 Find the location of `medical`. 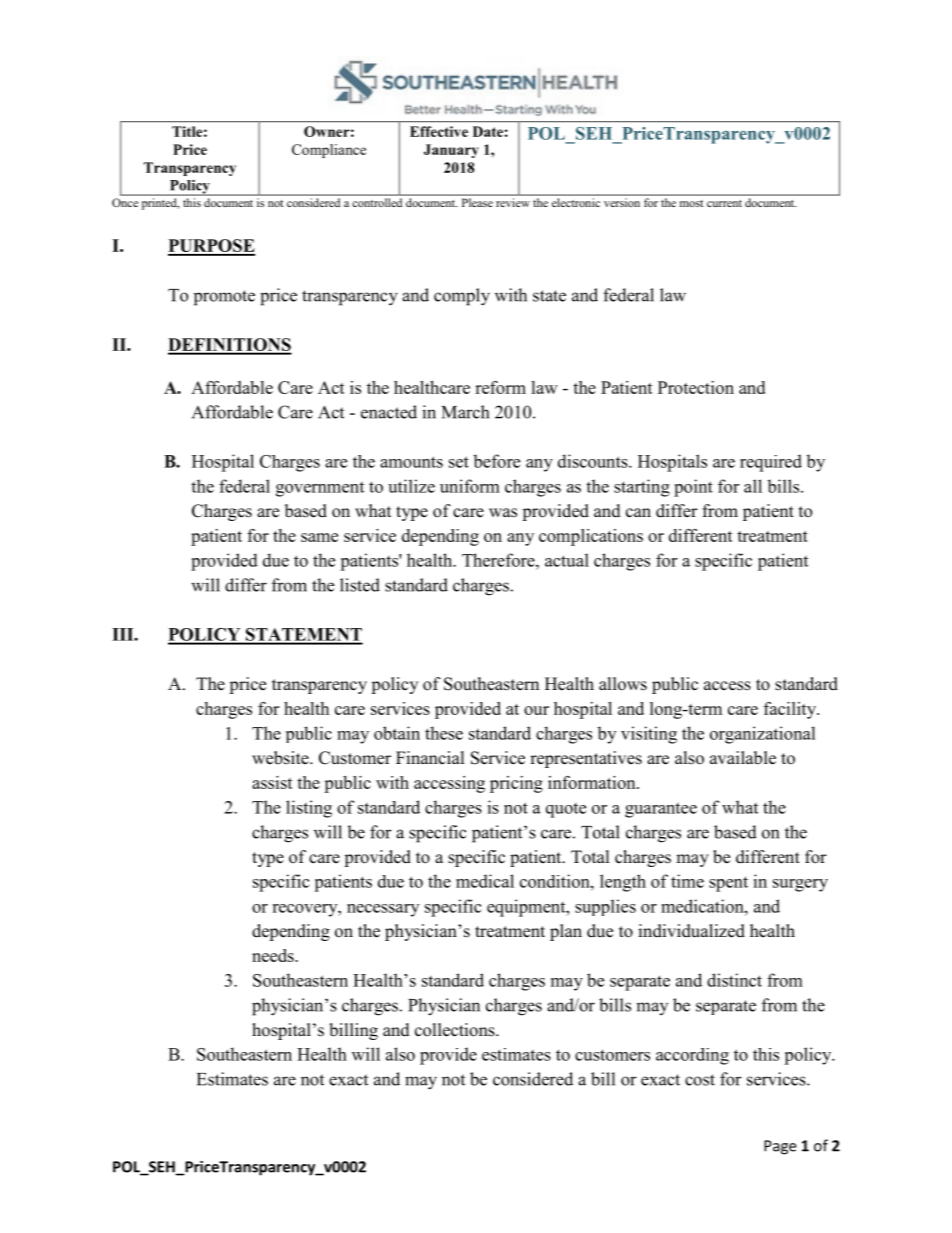

medical is located at coordinates (485, 881).
